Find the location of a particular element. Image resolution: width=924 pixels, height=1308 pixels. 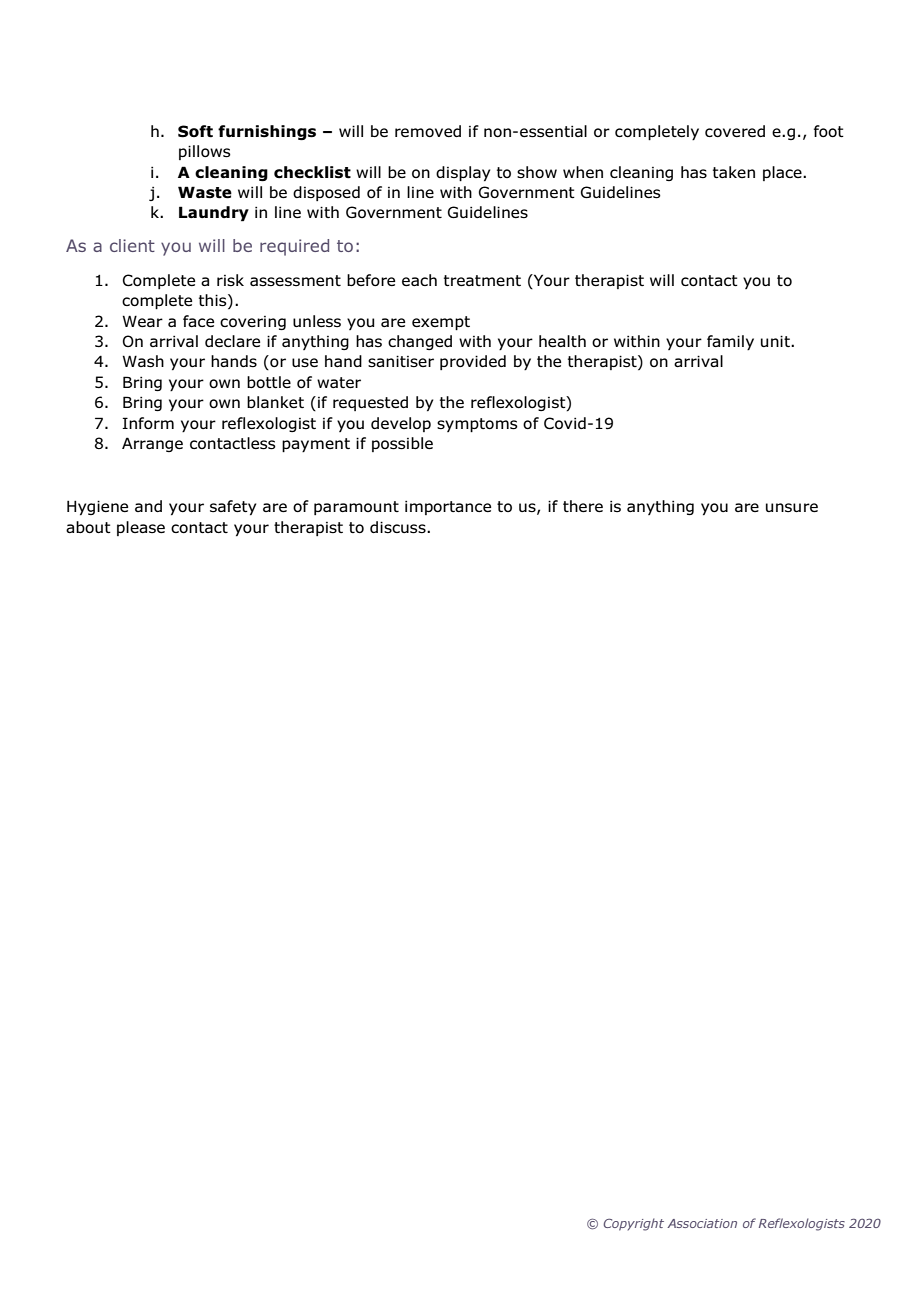

unsure is located at coordinates (792, 507).
